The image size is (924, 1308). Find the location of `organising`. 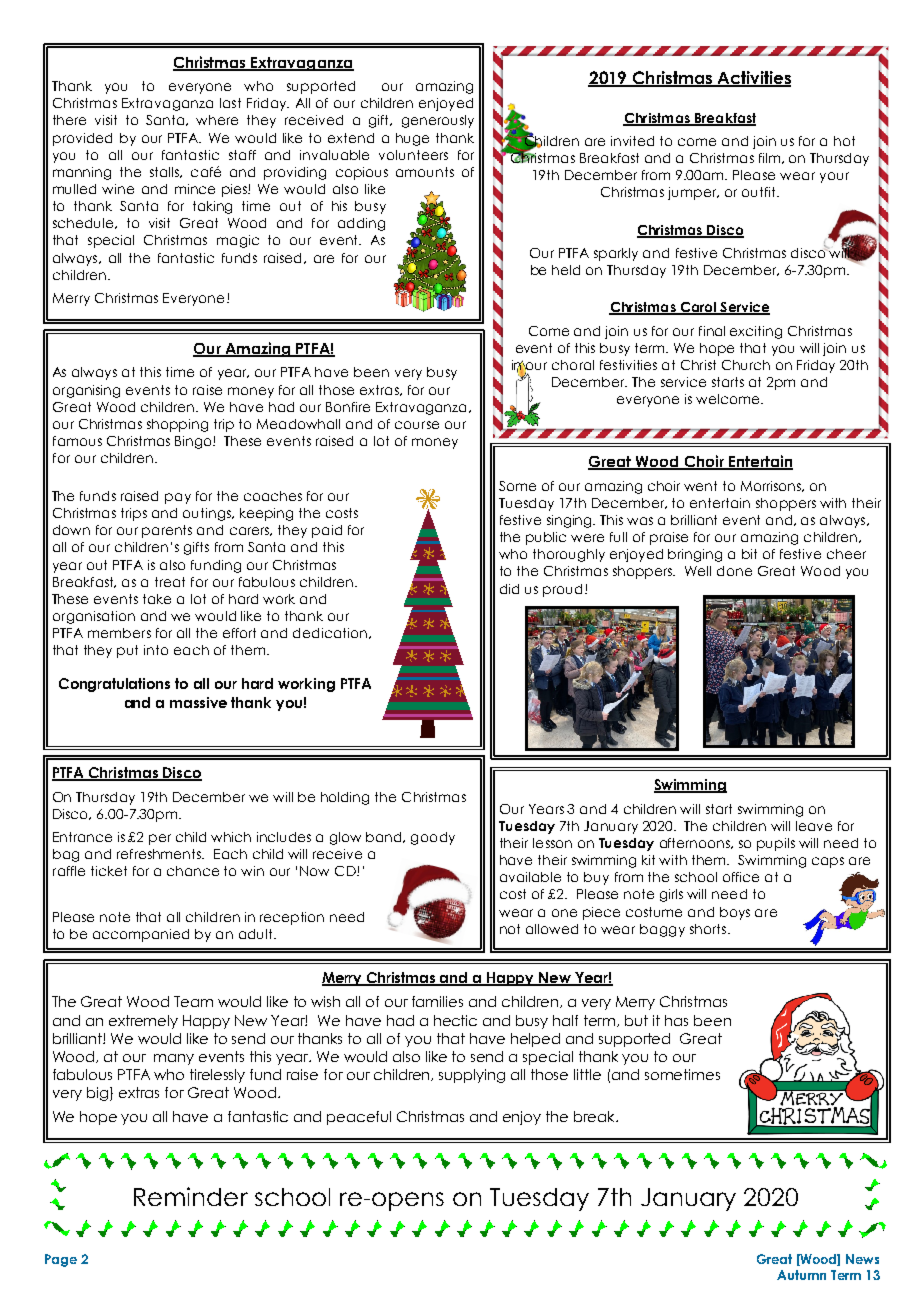

organising is located at coordinates (86, 391).
